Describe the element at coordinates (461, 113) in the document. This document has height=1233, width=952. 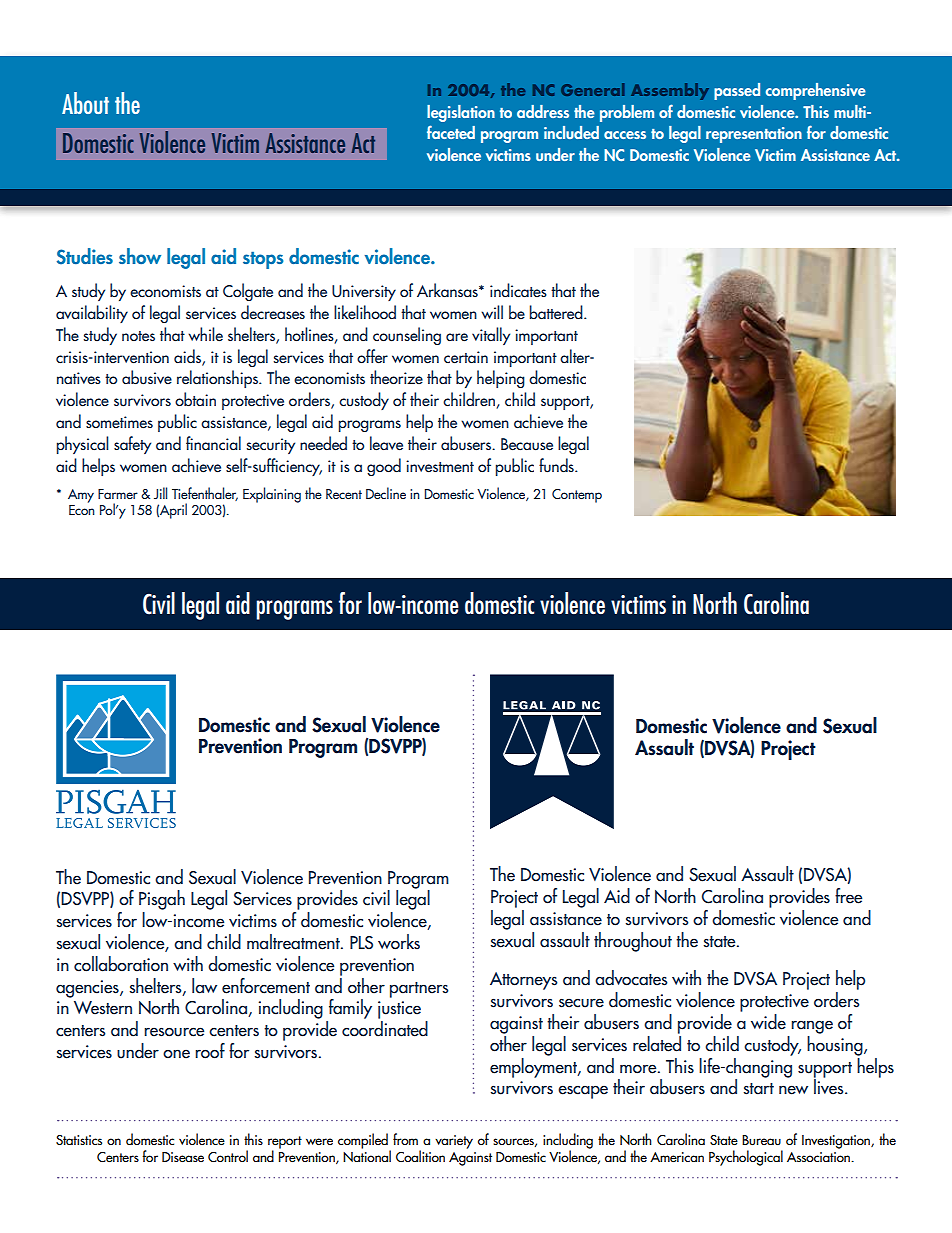
I see `legislation` at that location.
